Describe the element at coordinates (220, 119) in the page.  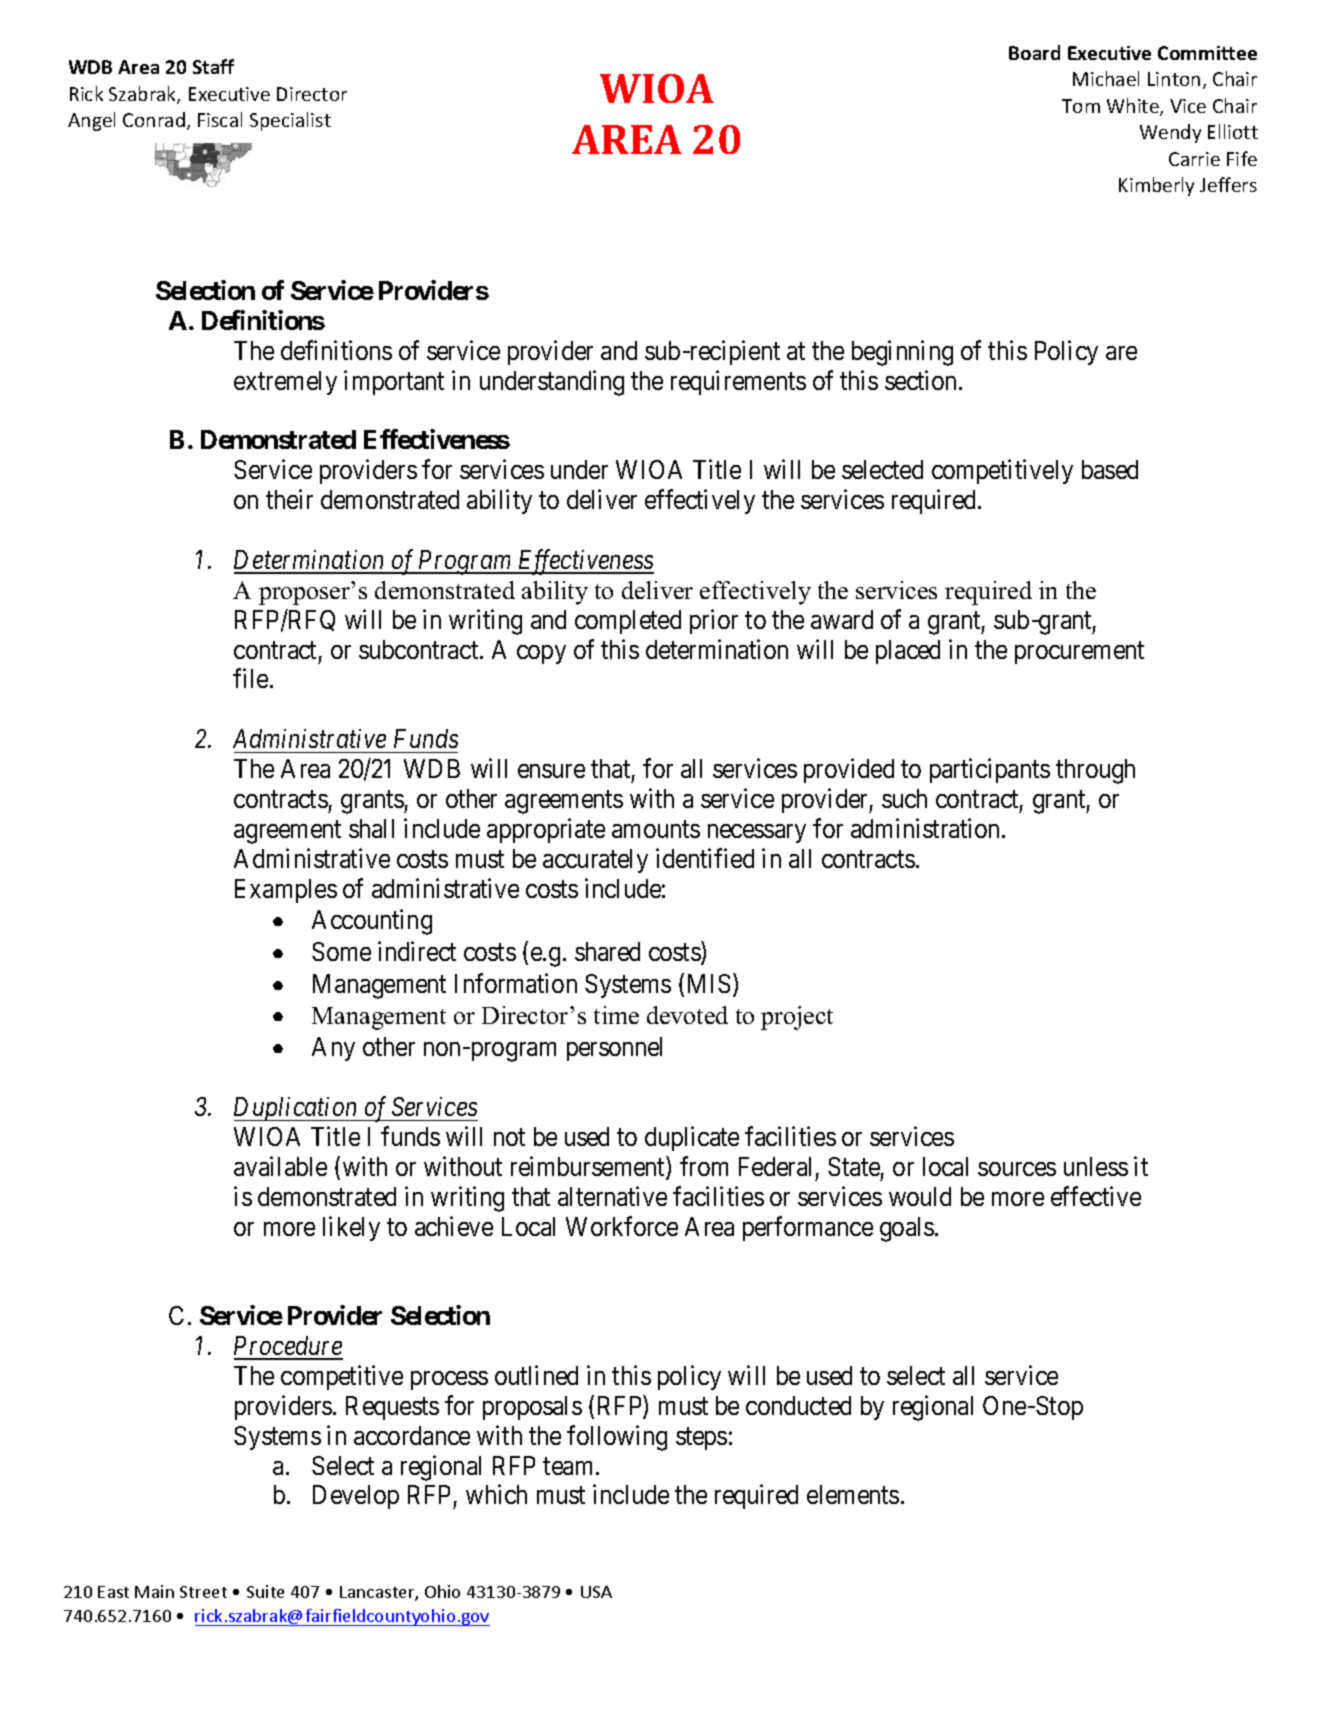
I see `Fiscal` at that location.
